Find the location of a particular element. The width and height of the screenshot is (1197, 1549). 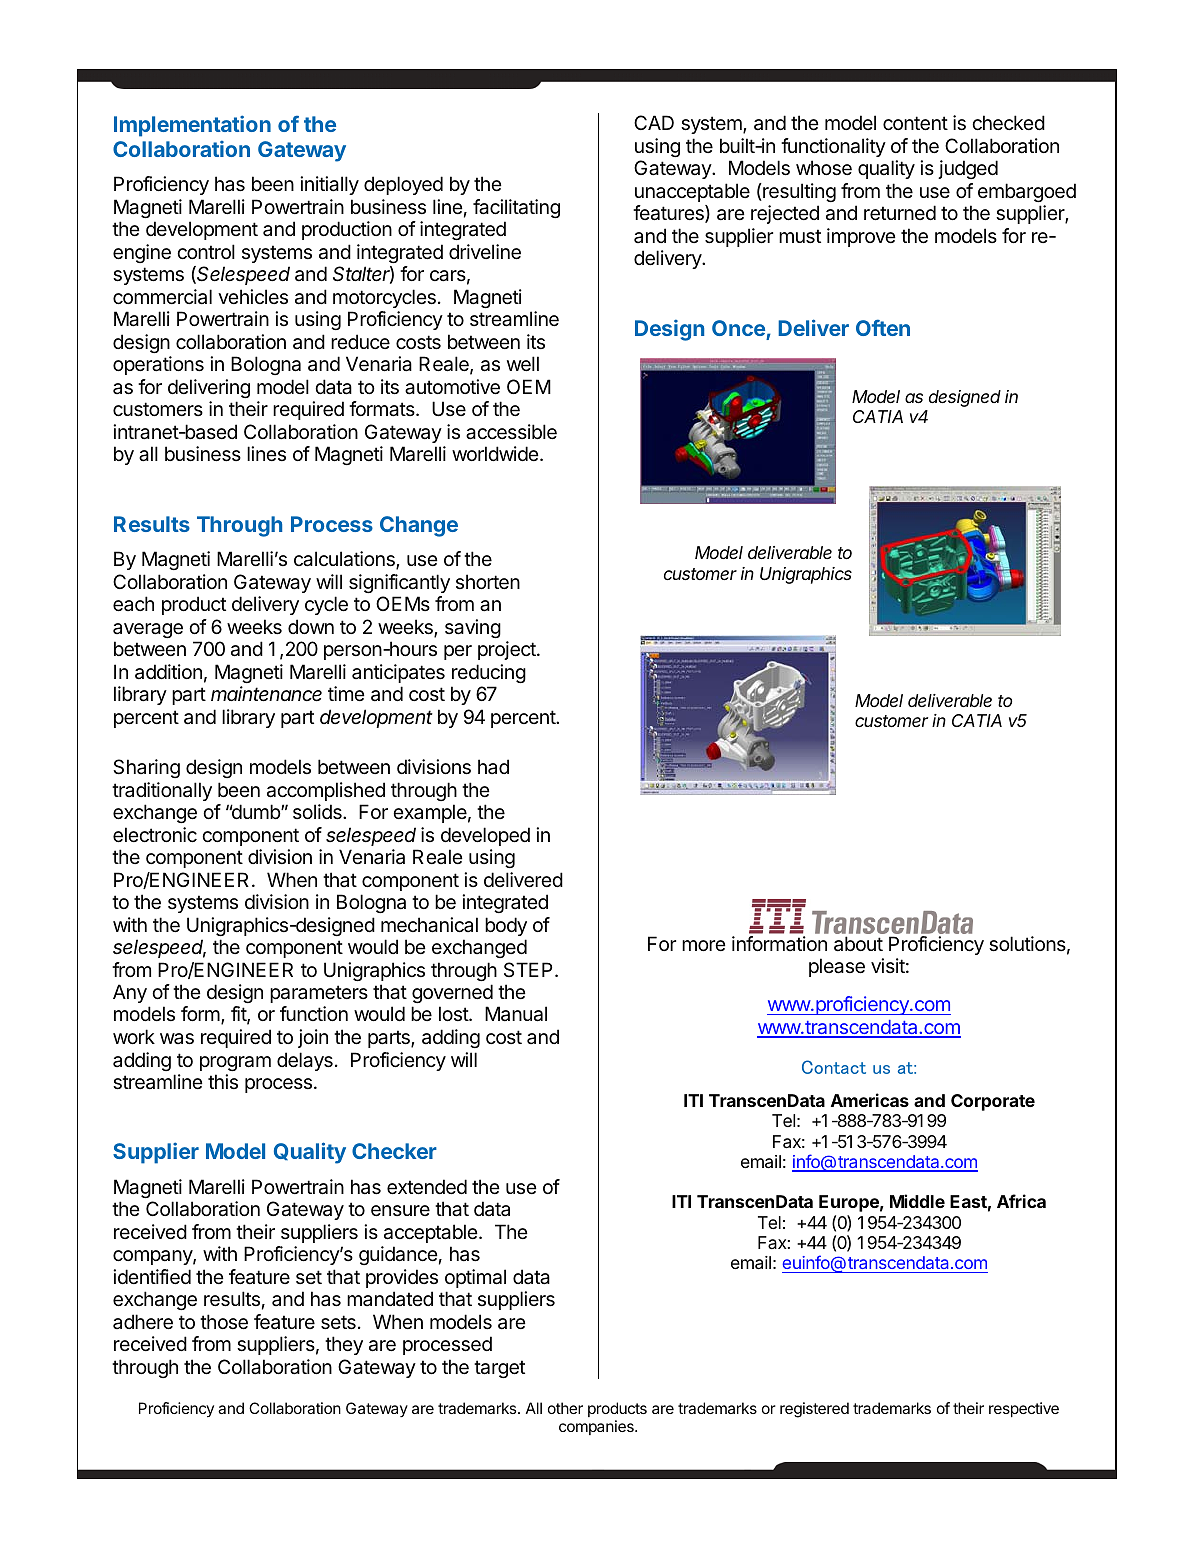

facilitating is located at coordinates (516, 208).
